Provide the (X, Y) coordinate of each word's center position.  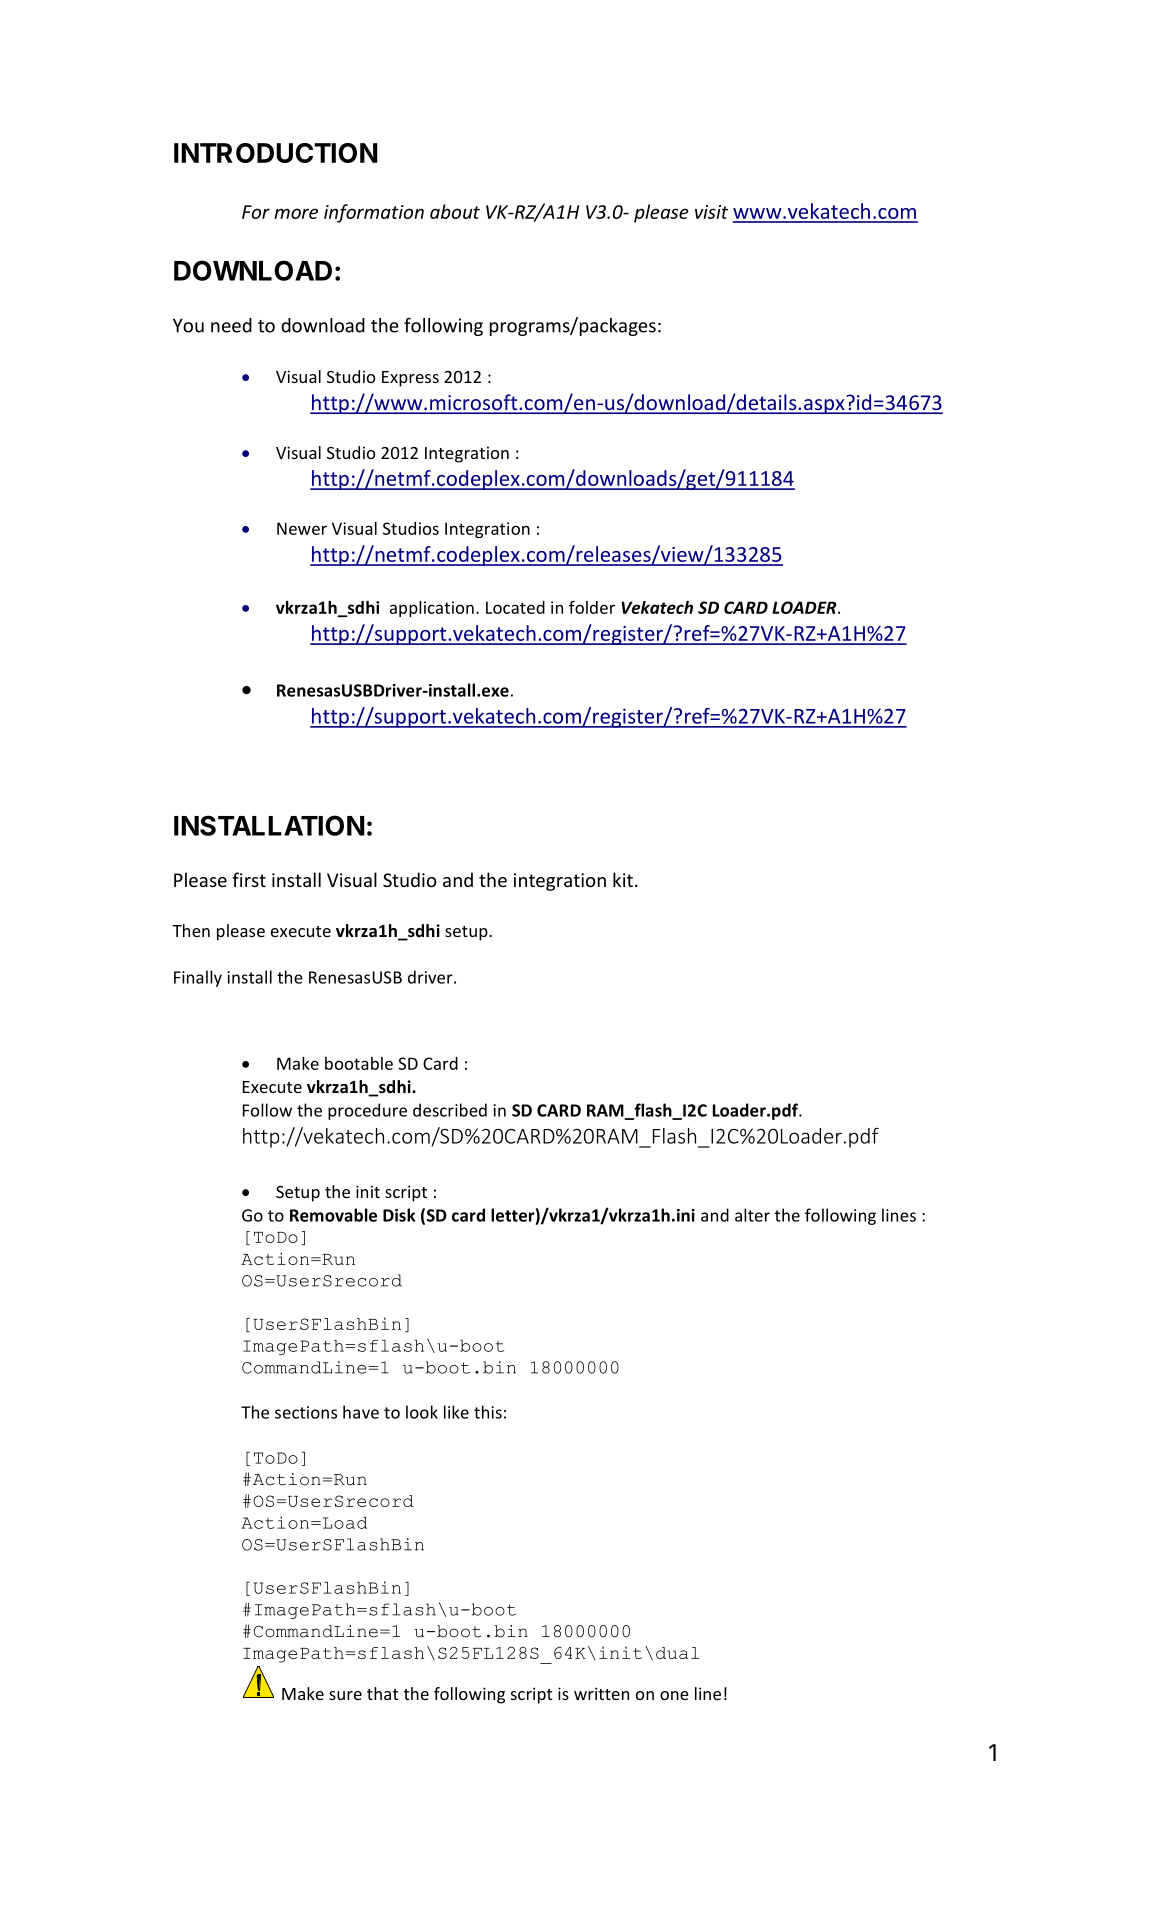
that (382, 1693)
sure (345, 1695)
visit (711, 212)
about (455, 211)
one (674, 1695)
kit (623, 879)
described (450, 1110)
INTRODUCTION (276, 153)
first (249, 879)
